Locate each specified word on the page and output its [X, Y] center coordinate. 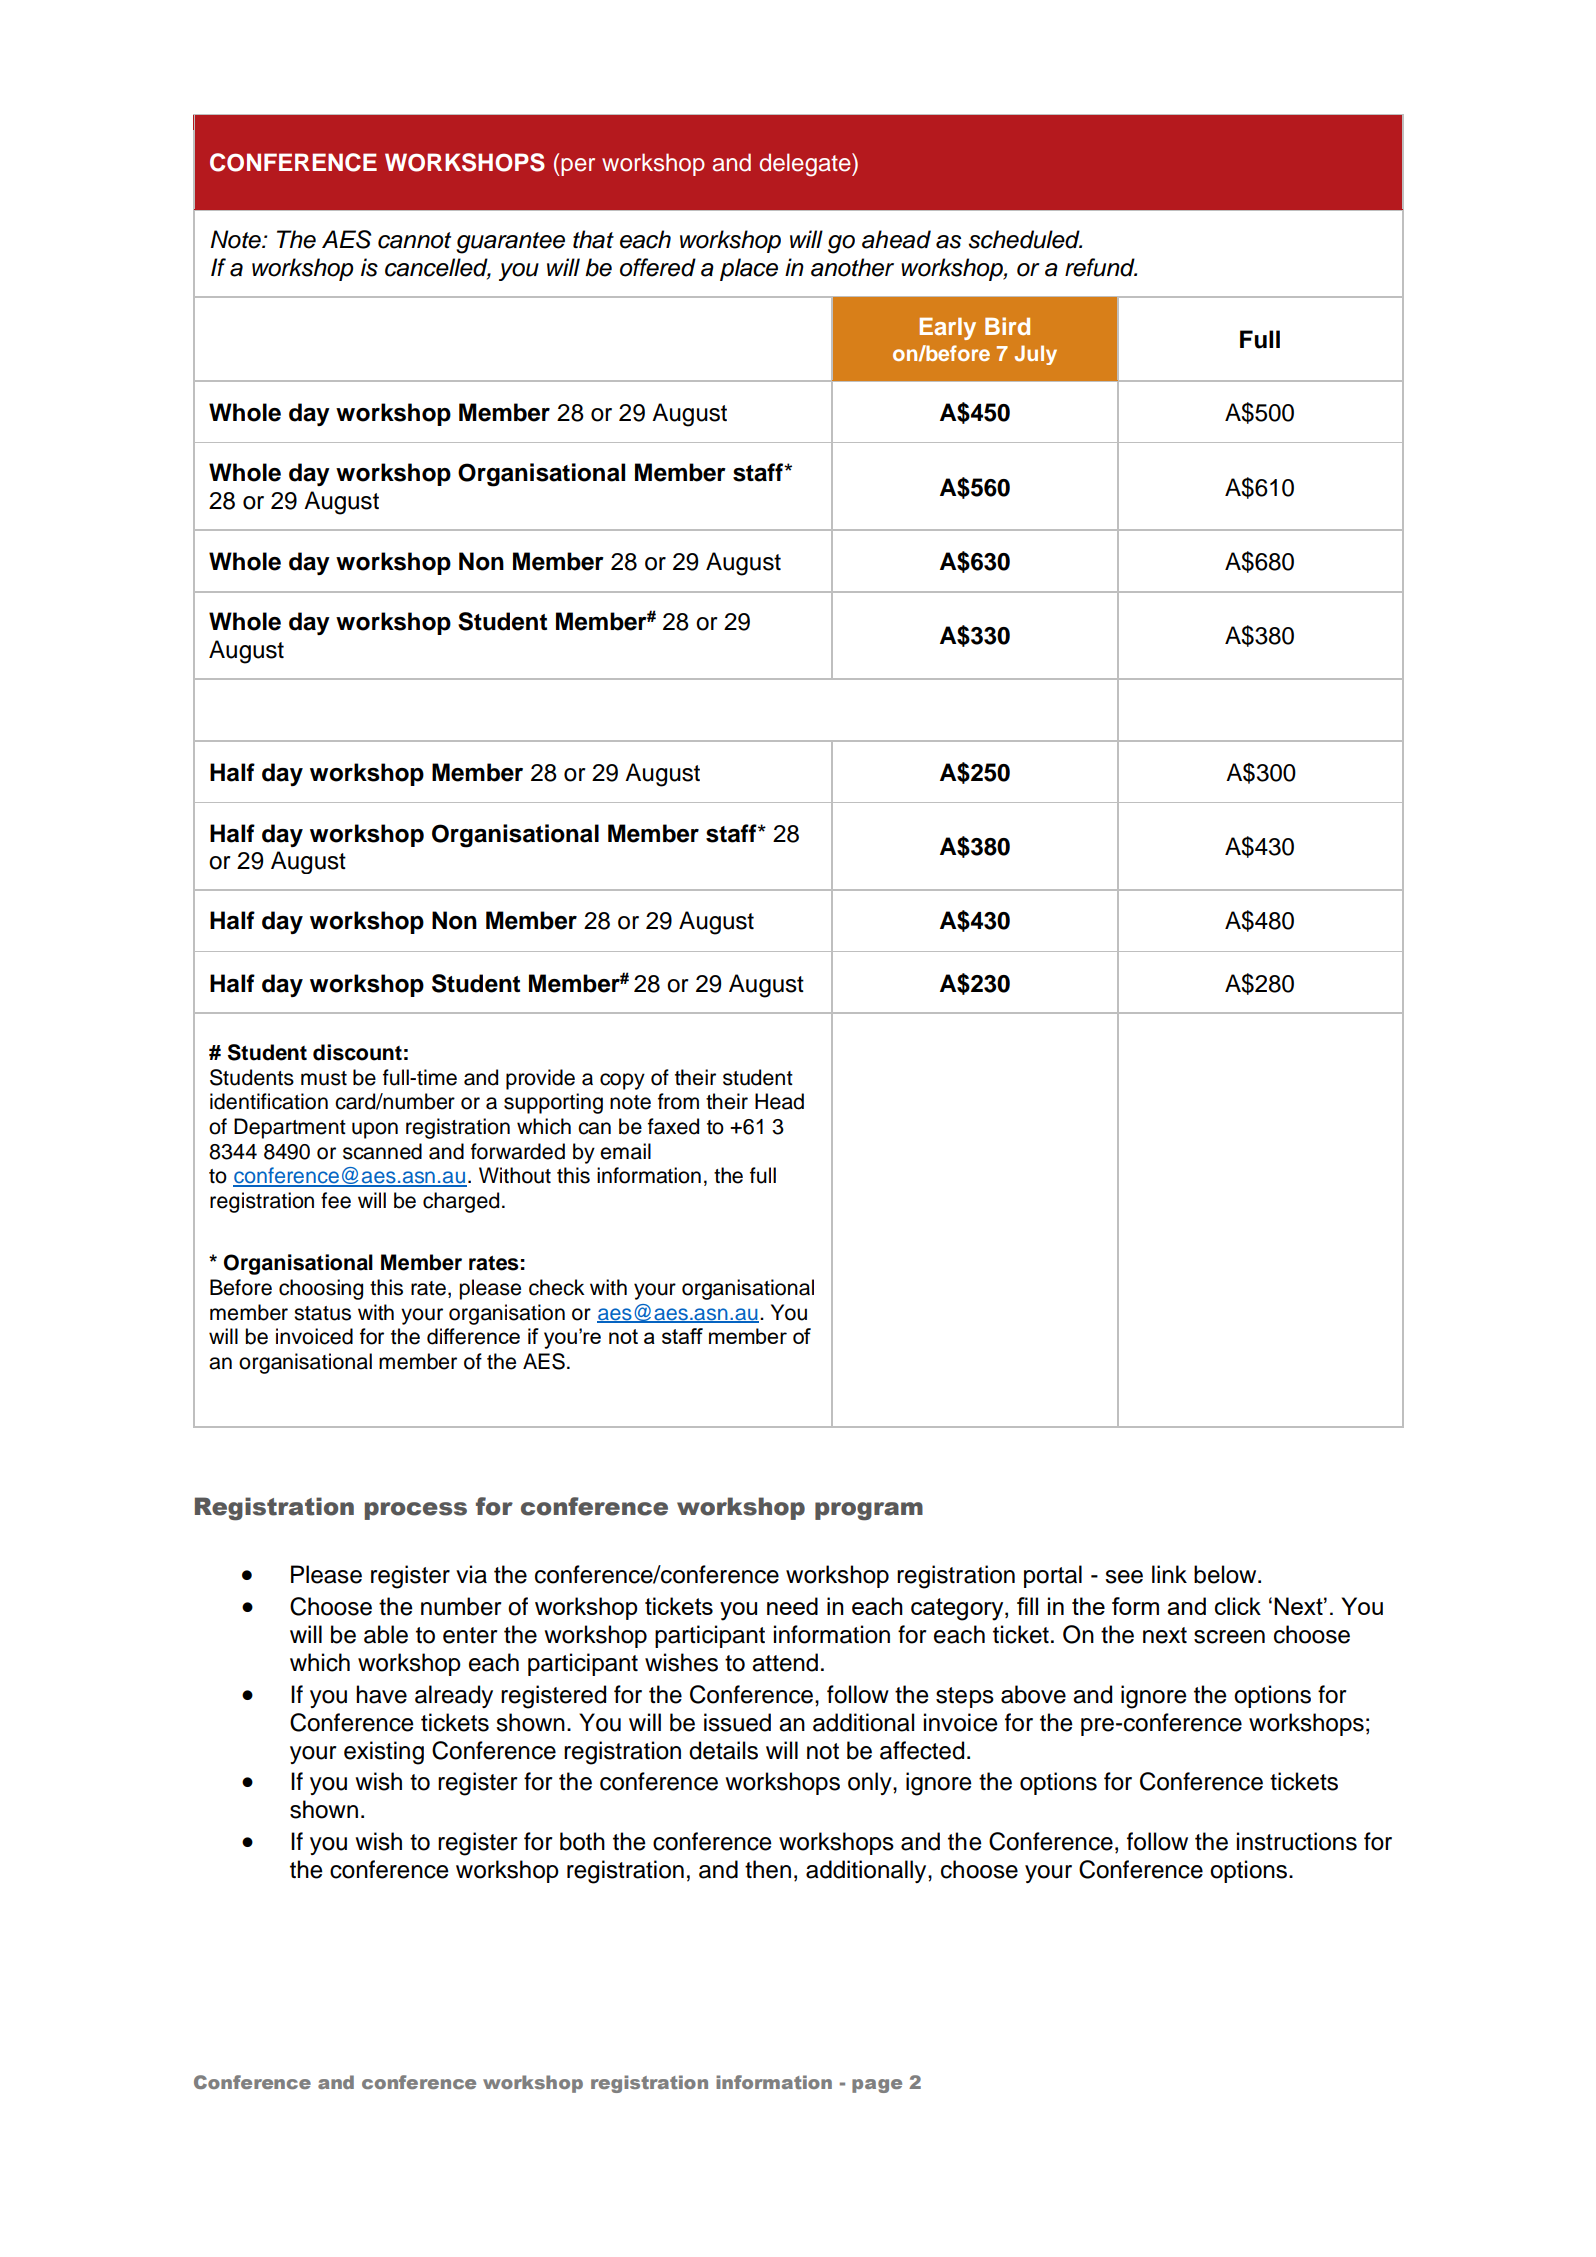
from [678, 1101]
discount [357, 1052]
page [877, 2086]
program [869, 1511]
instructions [1297, 1841]
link [1169, 1574]
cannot [414, 240]
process [416, 1511]
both [582, 1841]
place [749, 269]
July [1036, 355]
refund [1101, 267]
